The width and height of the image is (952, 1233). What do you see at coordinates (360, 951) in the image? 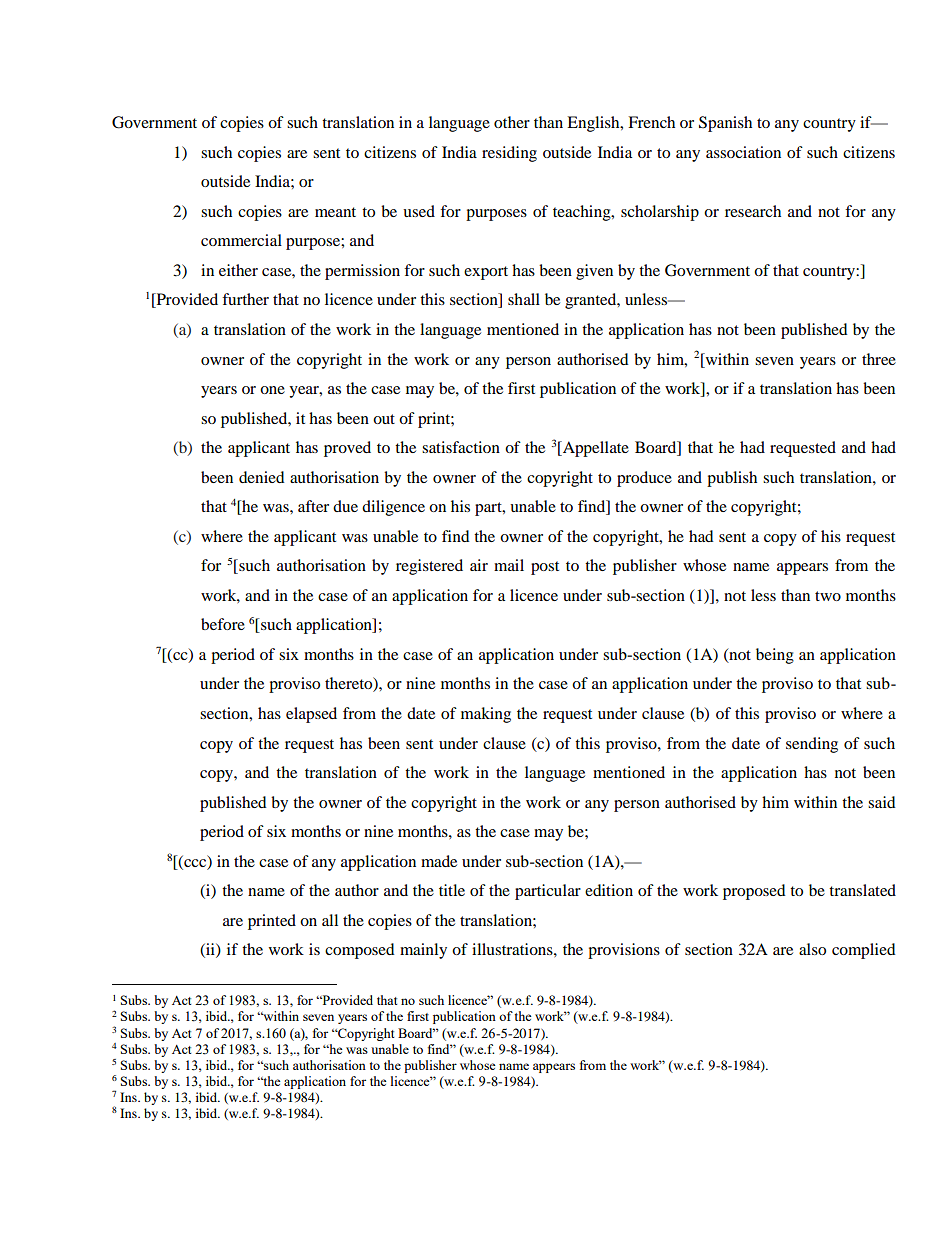
I see `composed` at bounding box center [360, 951].
